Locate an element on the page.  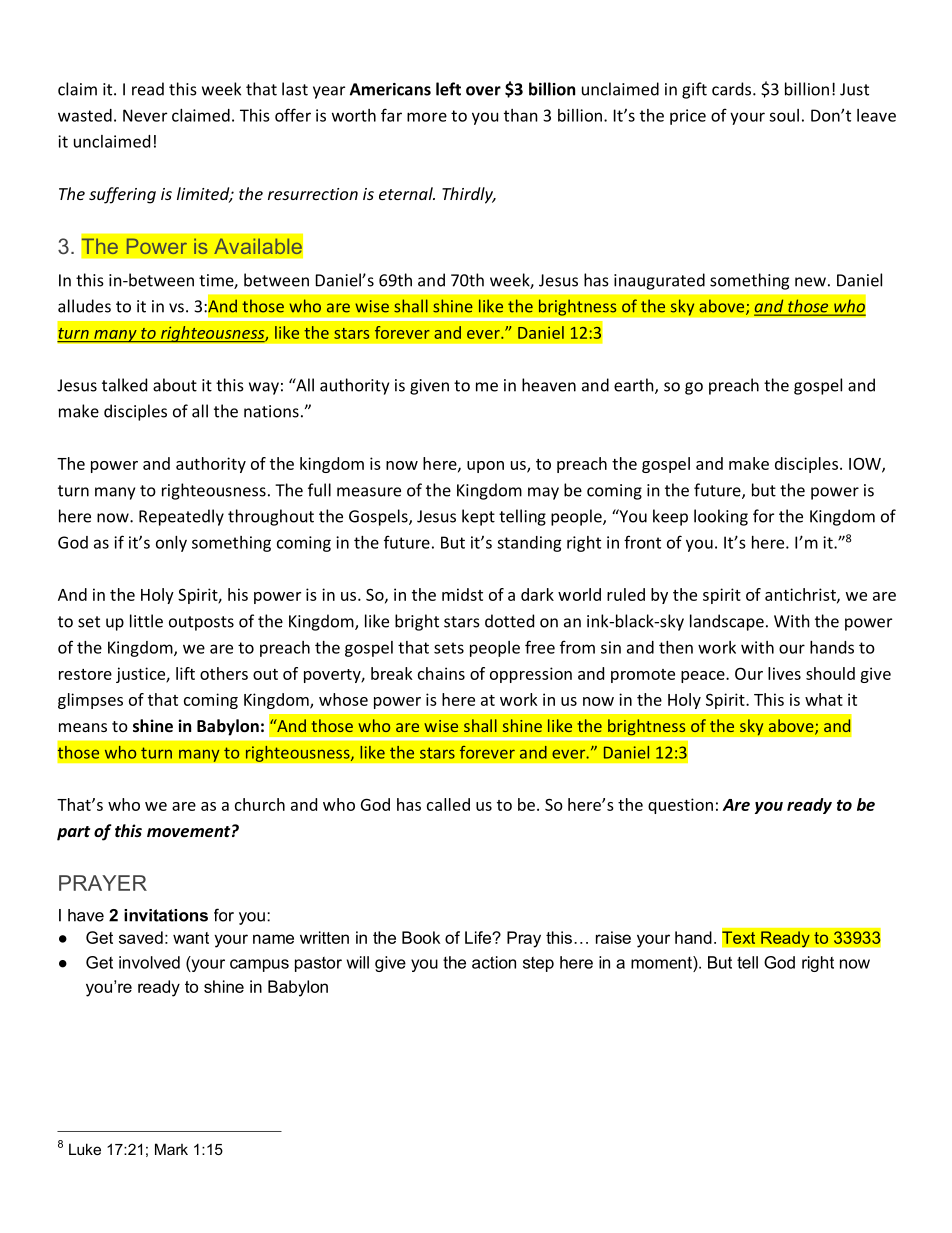
antichrist is located at coordinates (801, 595).
